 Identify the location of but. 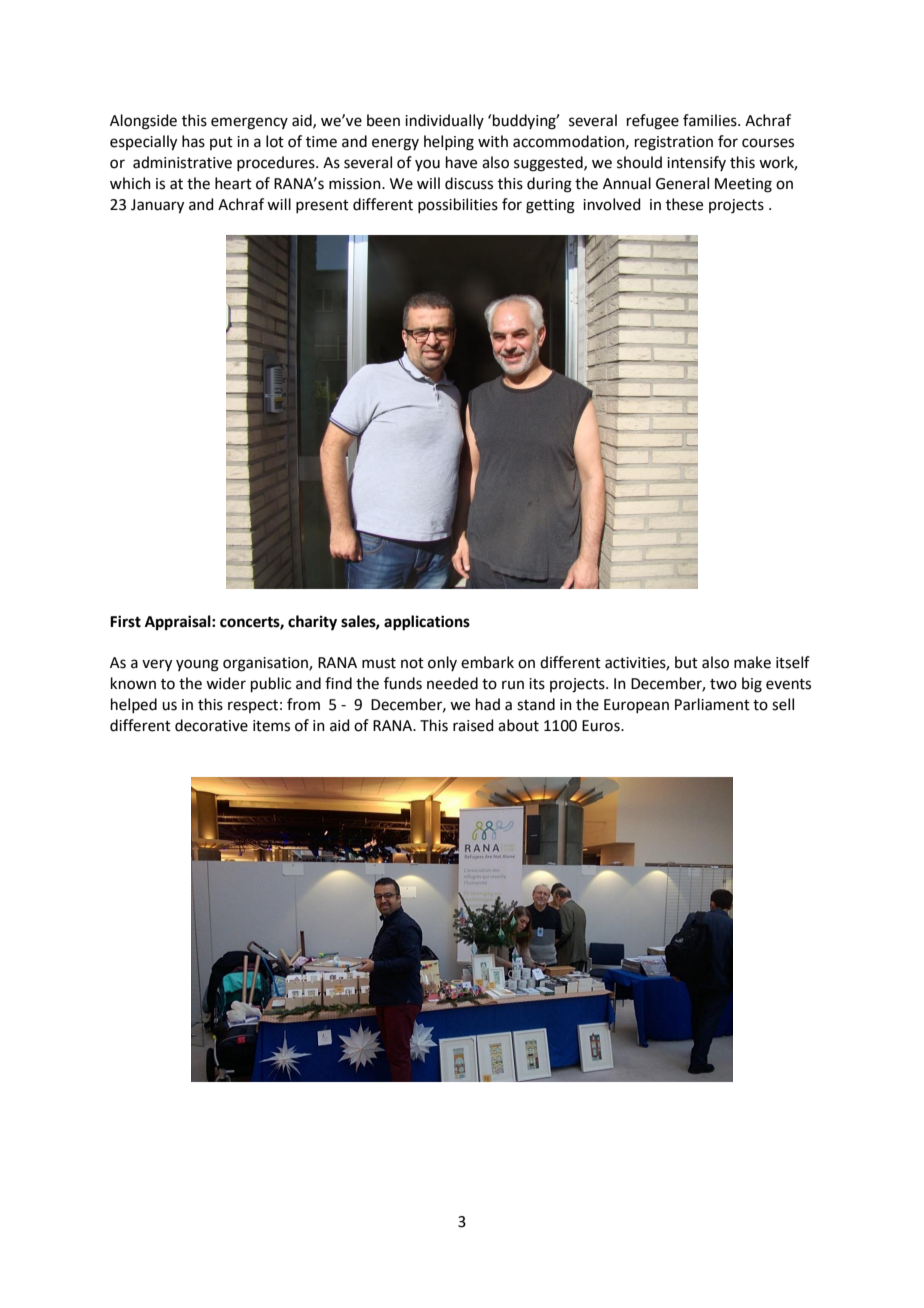
(686, 662).
